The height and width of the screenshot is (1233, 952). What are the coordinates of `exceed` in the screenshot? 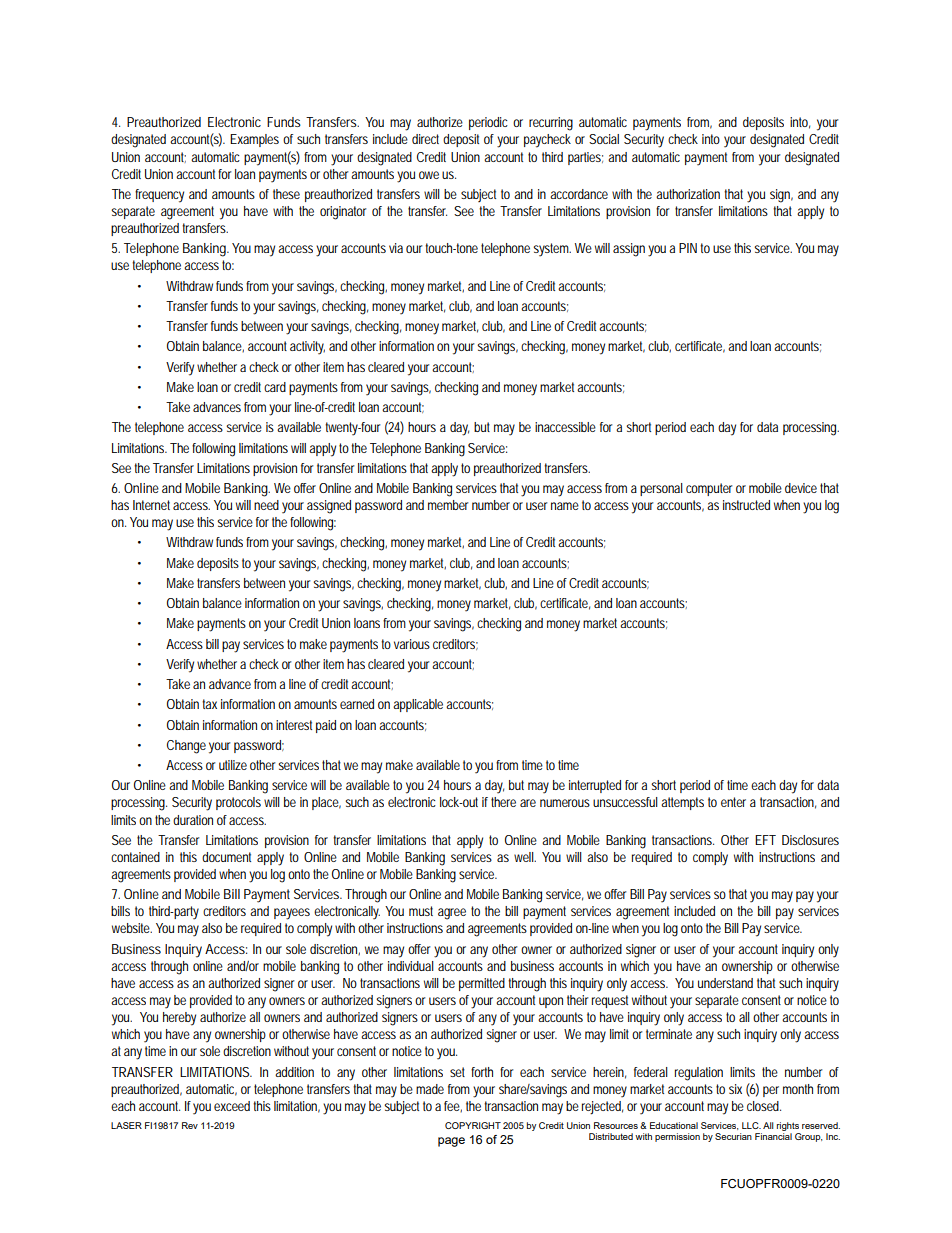 It's located at (232, 1106).
